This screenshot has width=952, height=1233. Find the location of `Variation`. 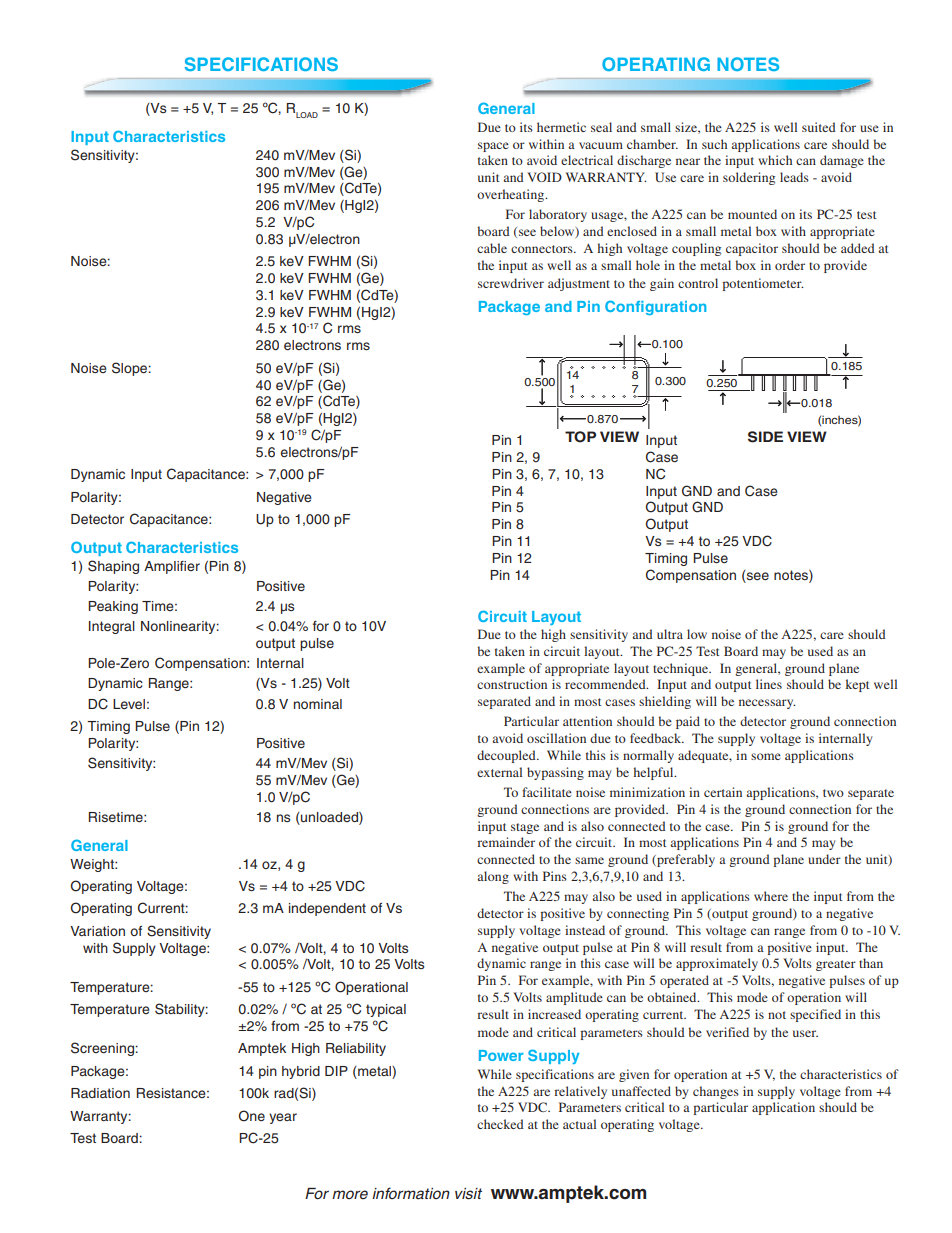

Variation is located at coordinates (97, 931).
